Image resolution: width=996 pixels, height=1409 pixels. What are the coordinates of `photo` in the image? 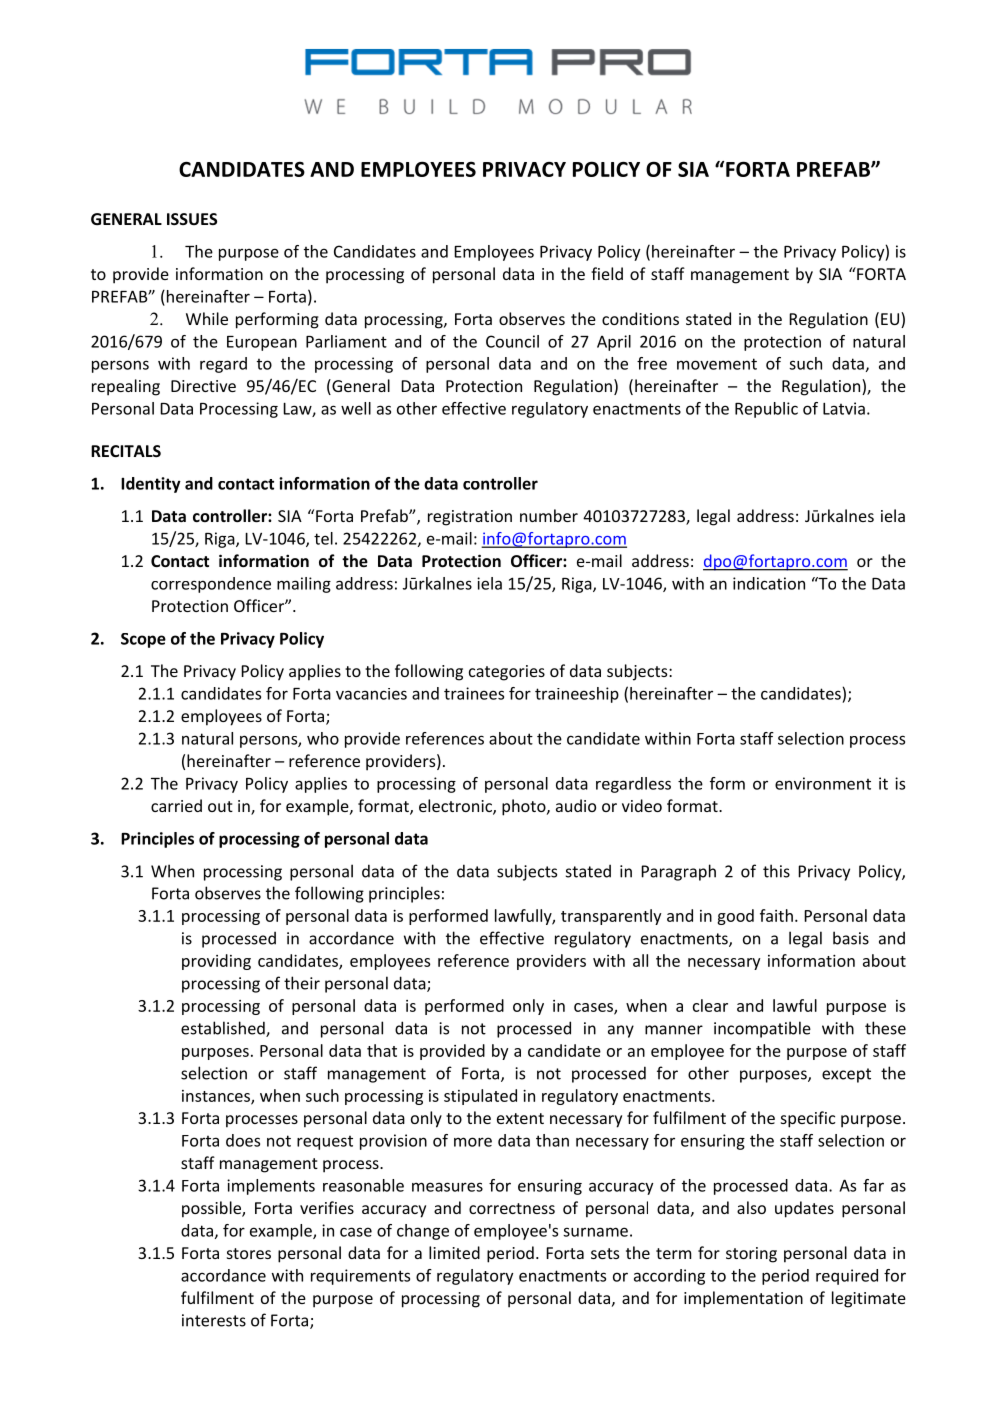 It's located at (525, 807).
